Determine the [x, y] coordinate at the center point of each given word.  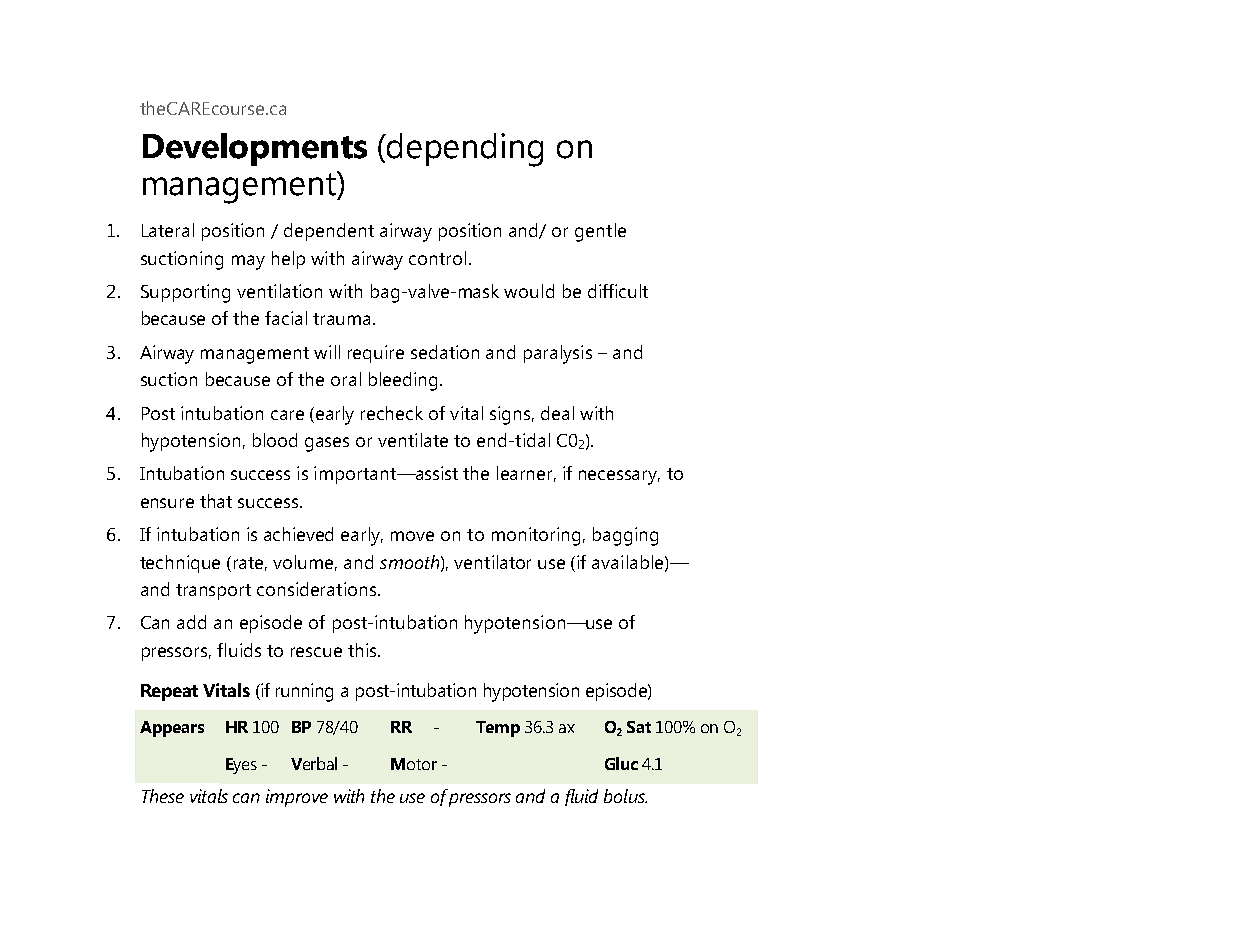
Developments [255, 149]
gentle [600, 232]
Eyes [241, 766]
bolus [625, 796]
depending [464, 150]
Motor [414, 764]
